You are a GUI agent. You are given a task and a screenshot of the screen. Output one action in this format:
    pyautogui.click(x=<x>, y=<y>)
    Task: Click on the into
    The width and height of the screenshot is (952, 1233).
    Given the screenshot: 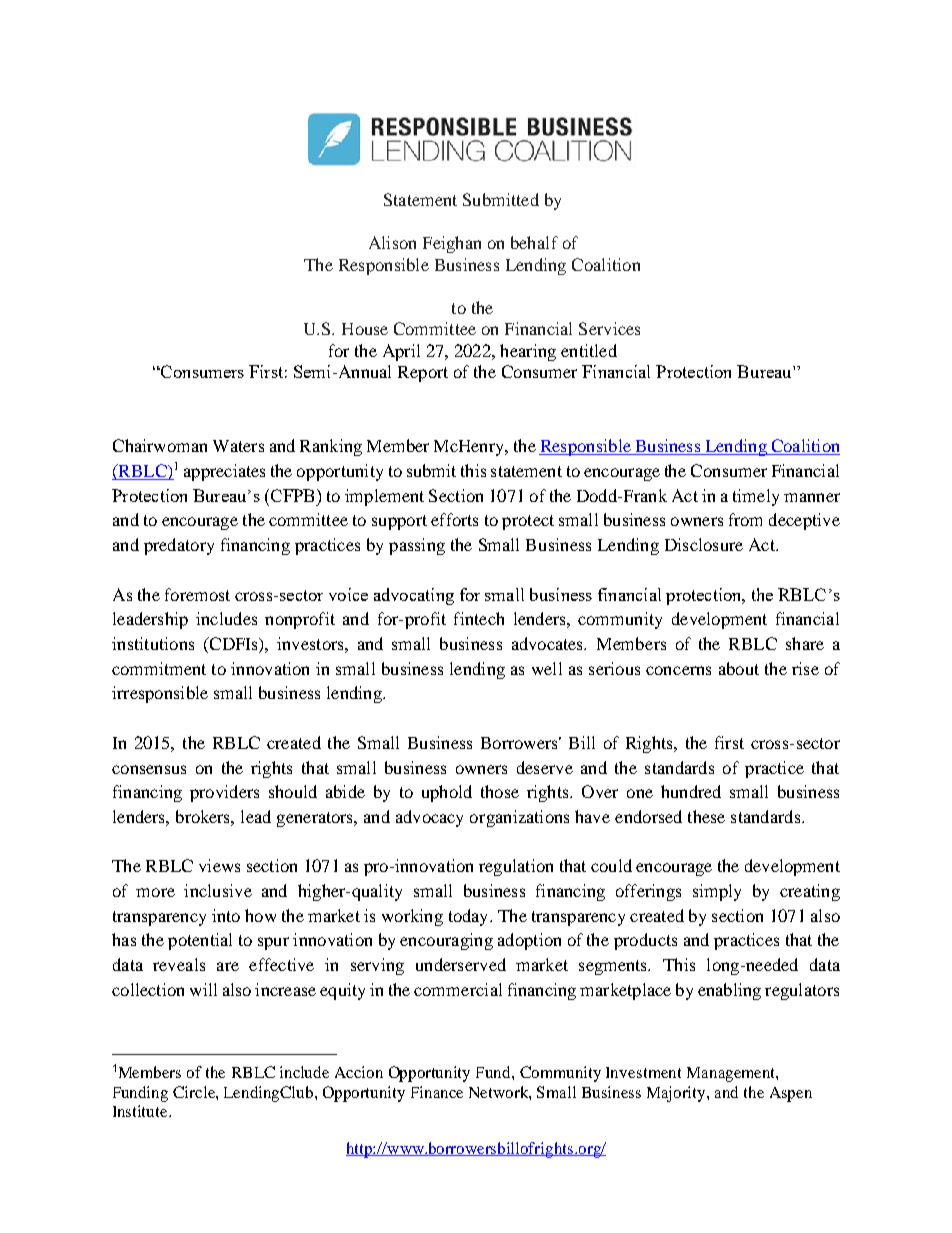 What is the action you would take?
    pyautogui.click(x=226, y=915)
